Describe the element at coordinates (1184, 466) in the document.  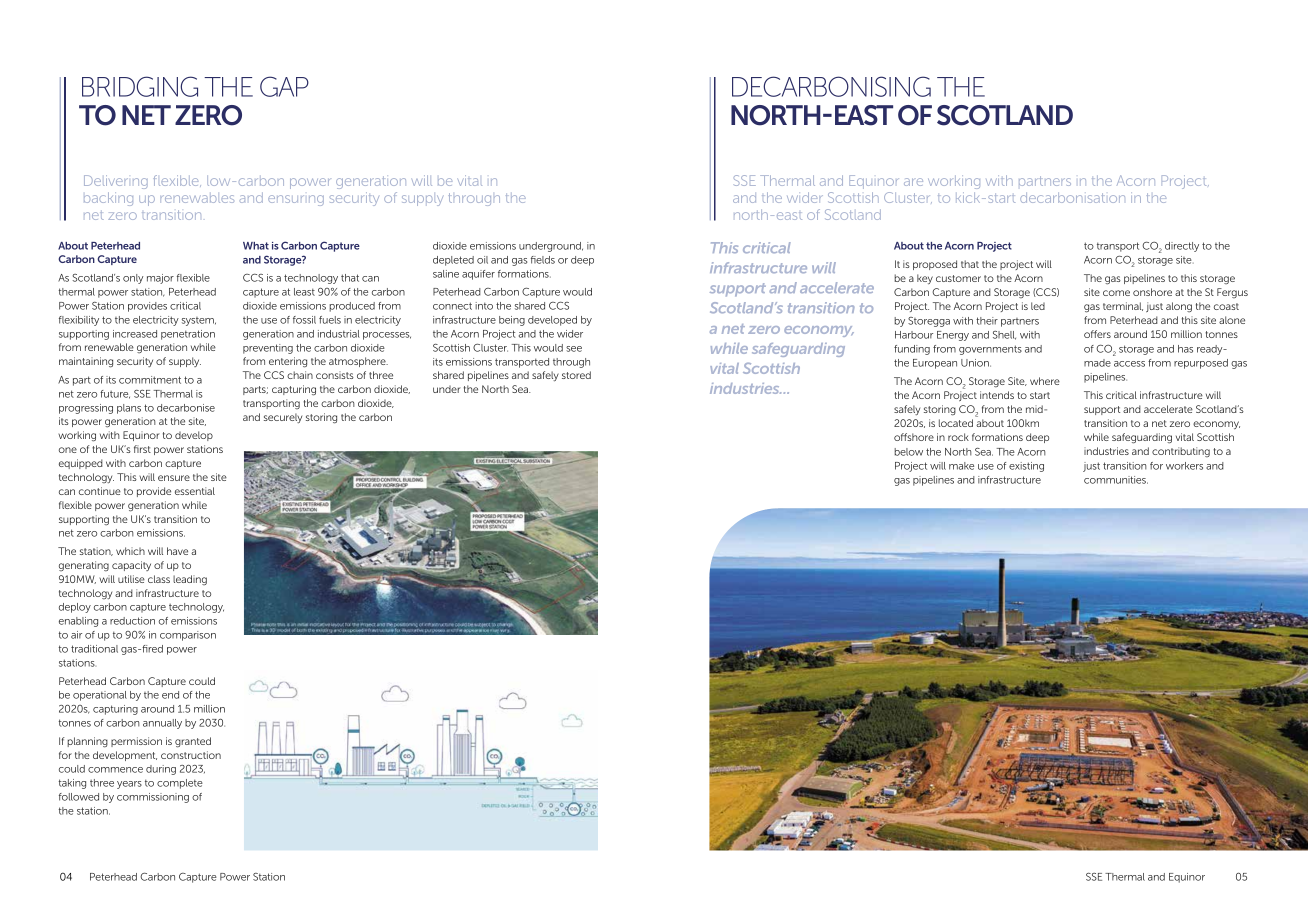
I see `workers` at that location.
